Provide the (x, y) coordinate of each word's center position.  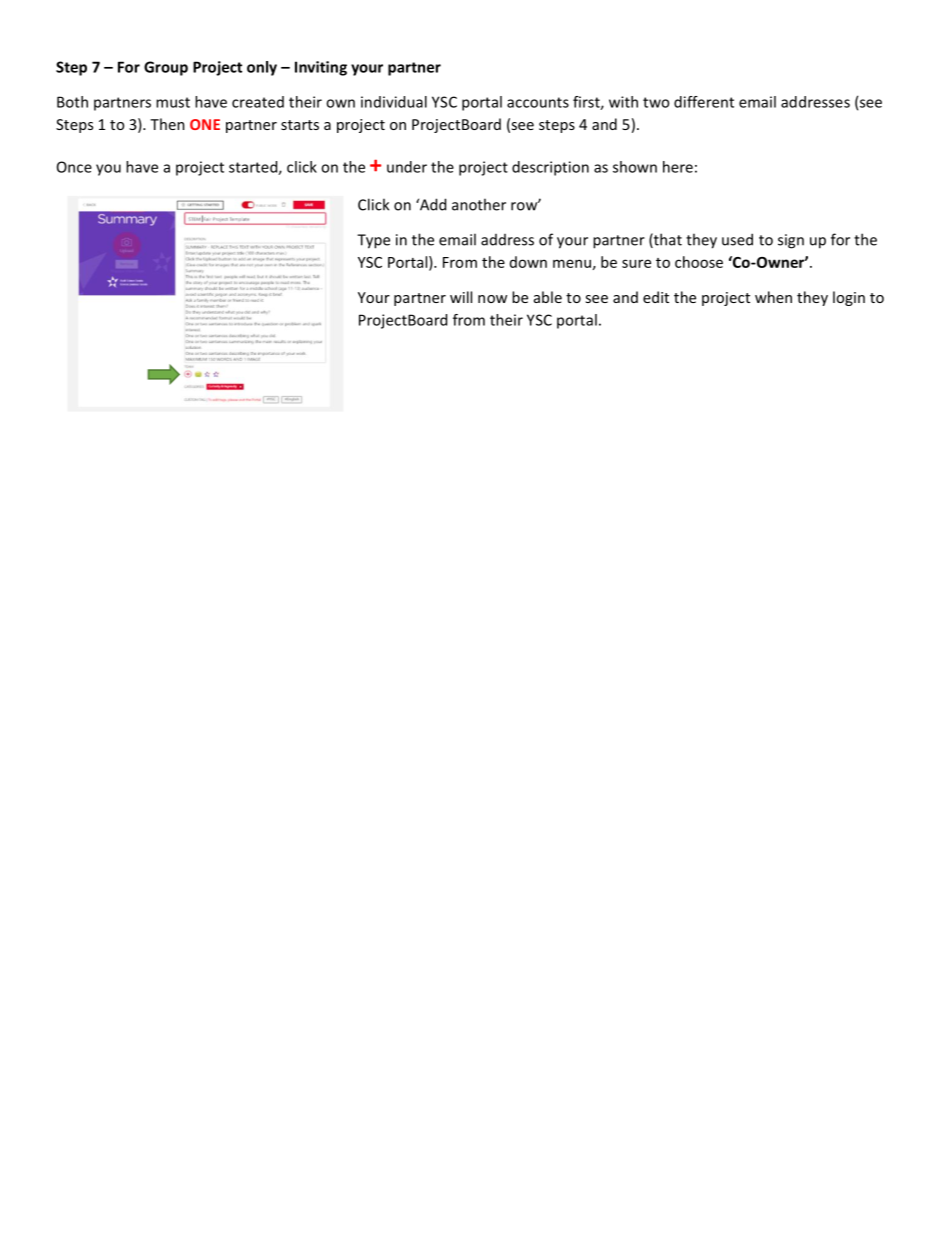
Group (166, 68)
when (773, 297)
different (704, 102)
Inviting (321, 68)
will (461, 297)
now (492, 299)
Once (74, 167)
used (737, 239)
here (678, 167)
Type (373, 241)
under (407, 167)
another (479, 204)
